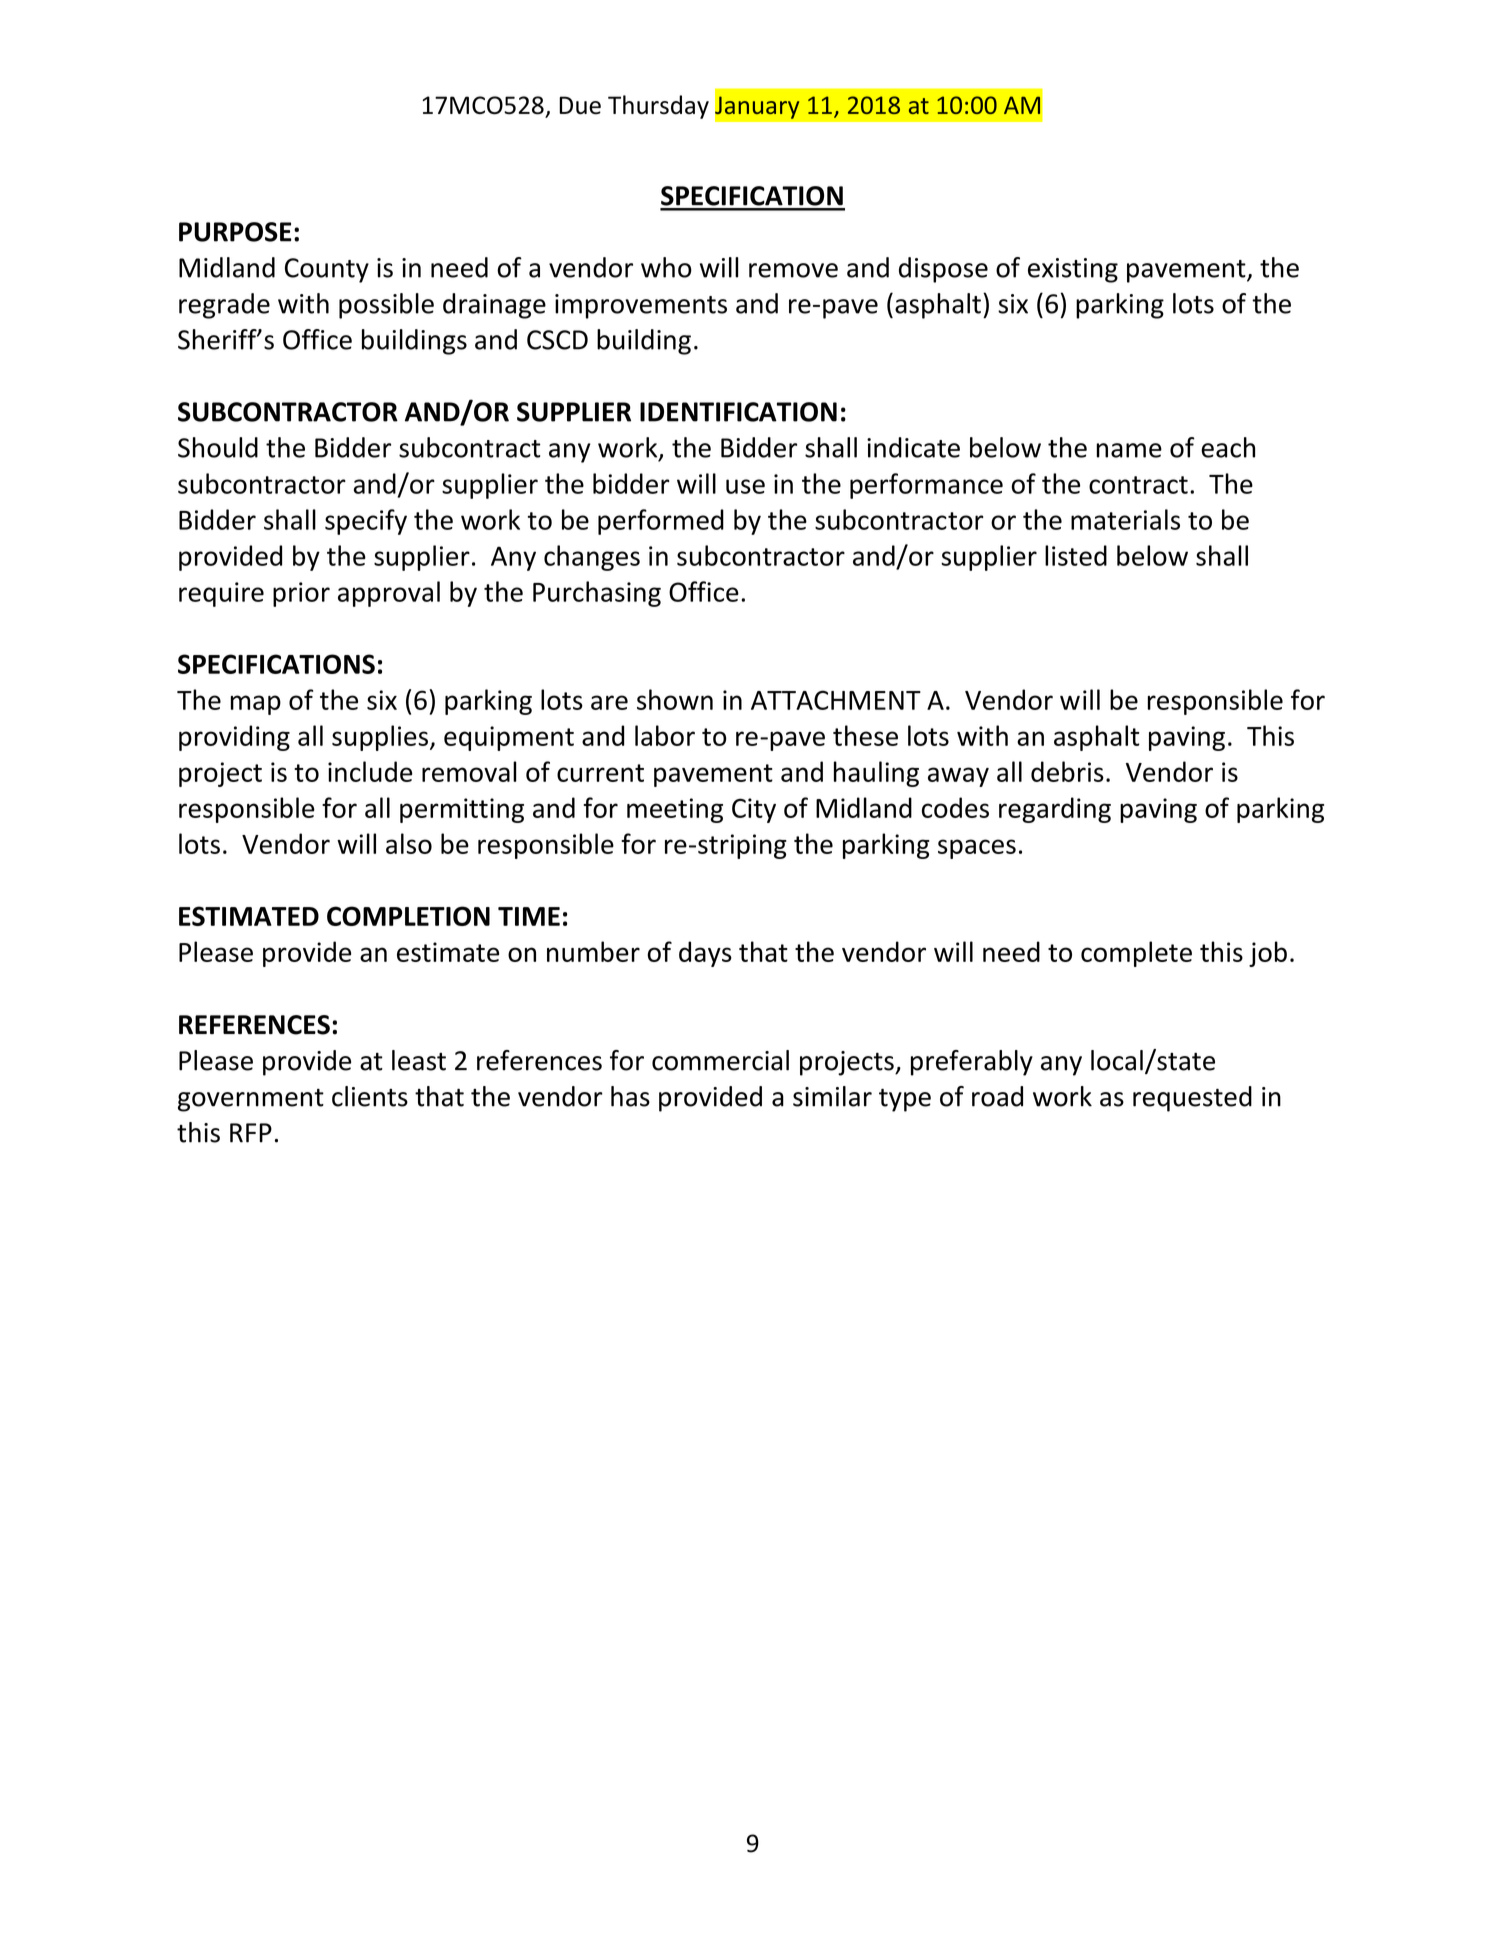 The height and width of the page is (1948, 1505). What do you see at coordinates (658, 107) in the page?
I see `Thursday` at bounding box center [658, 107].
